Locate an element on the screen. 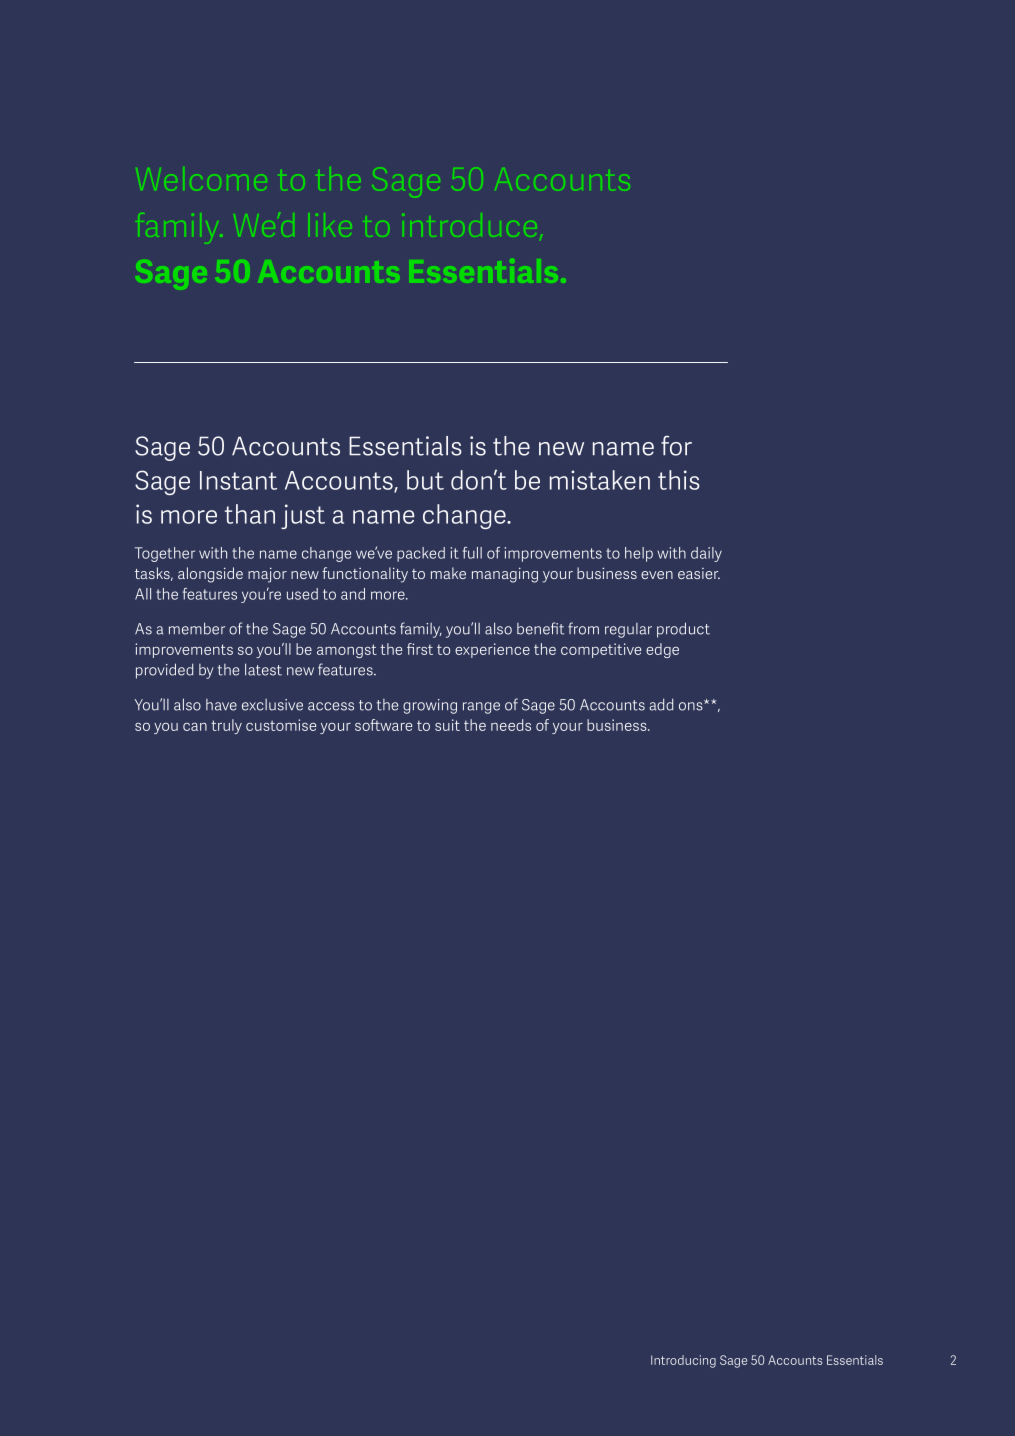  needs is located at coordinates (511, 725).
